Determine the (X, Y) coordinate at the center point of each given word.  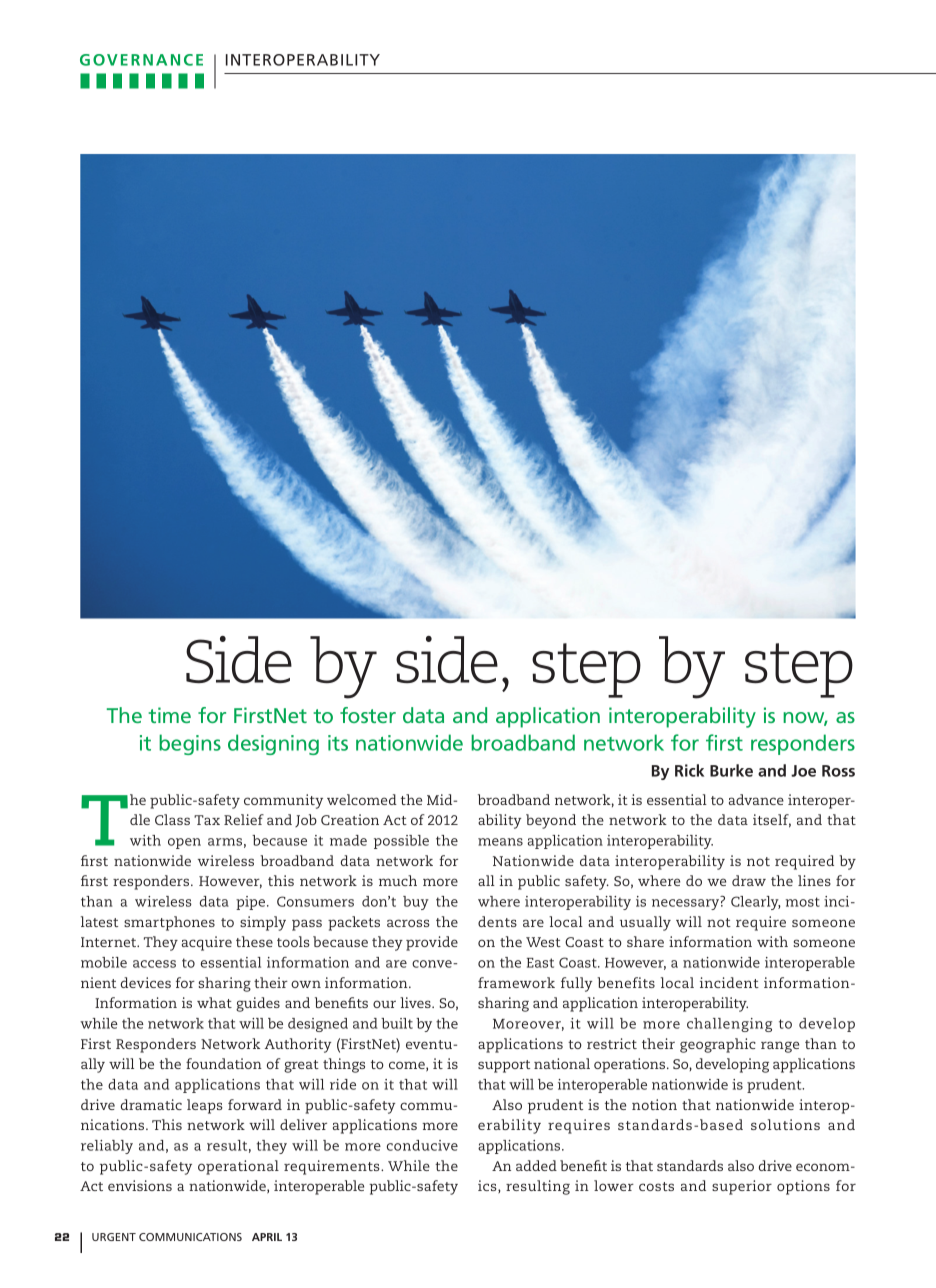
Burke (731, 770)
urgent (114, 1237)
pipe (252, 903)
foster (368, 715)
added (536, 1165)
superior (742, 1187)
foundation (224, 1063)
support (504, 1066)
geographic (718, 1045)
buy (416, 903)
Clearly (756, 903)
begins (190, 744)
